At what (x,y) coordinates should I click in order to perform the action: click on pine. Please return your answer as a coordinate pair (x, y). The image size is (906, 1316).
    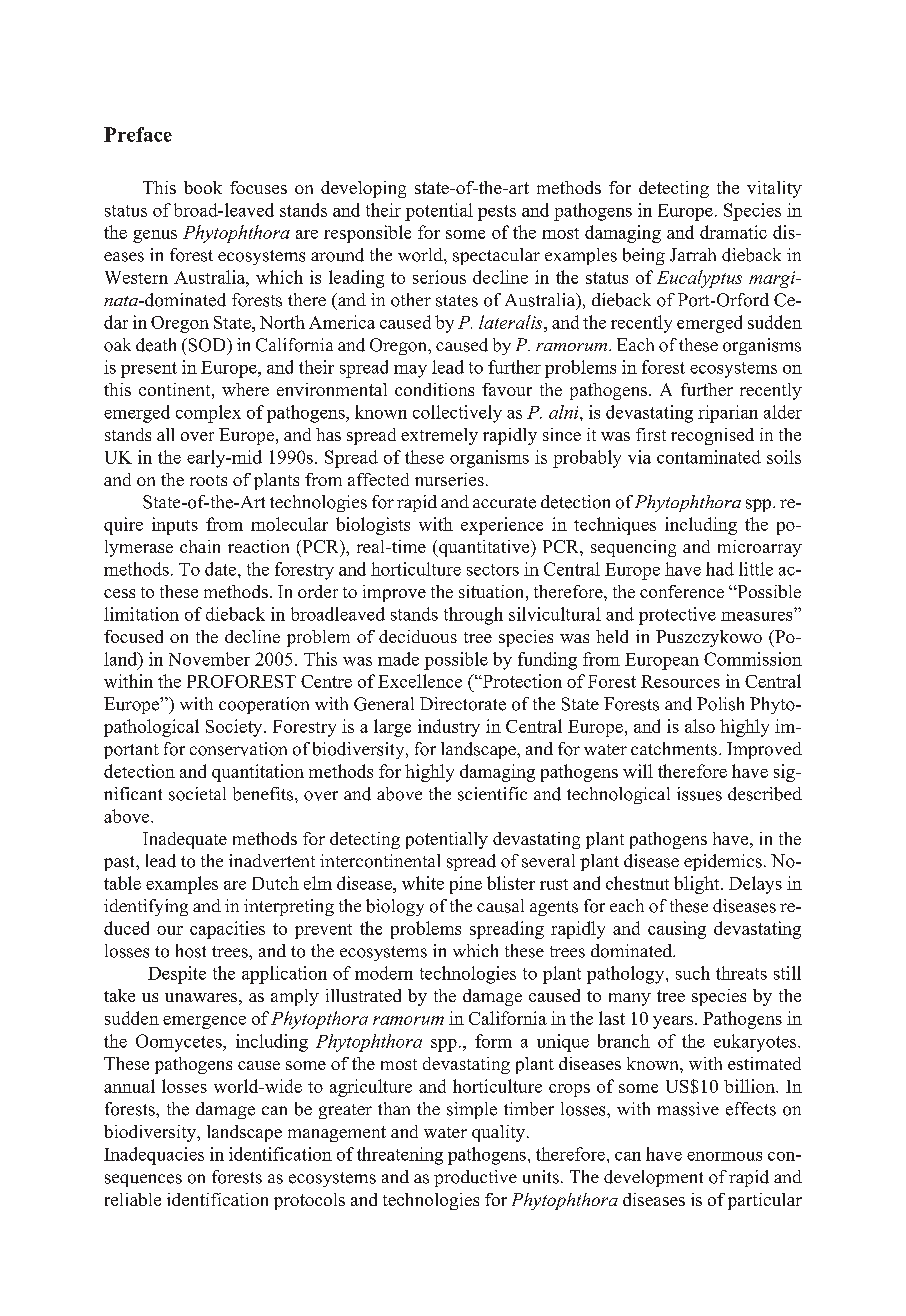
    Looking at the image, I should click on (466, 885).
